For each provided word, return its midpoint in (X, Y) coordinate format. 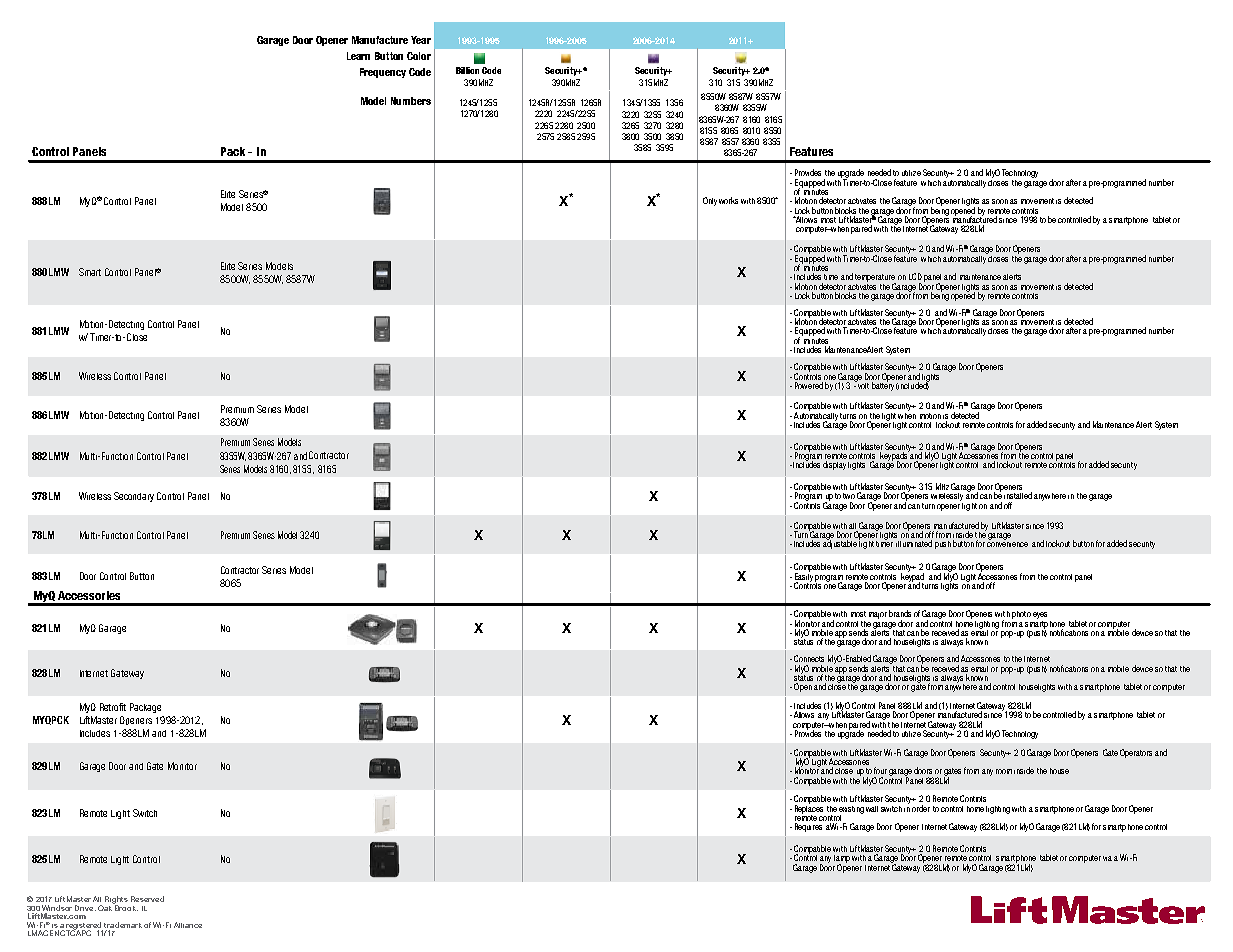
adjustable (840, 543)
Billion (467, 70)
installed (1018, 495)
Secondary (134, 497)
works (728, 200)
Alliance (188, 925)
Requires (808, 827)
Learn (358, 56)
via (1107, 858)
